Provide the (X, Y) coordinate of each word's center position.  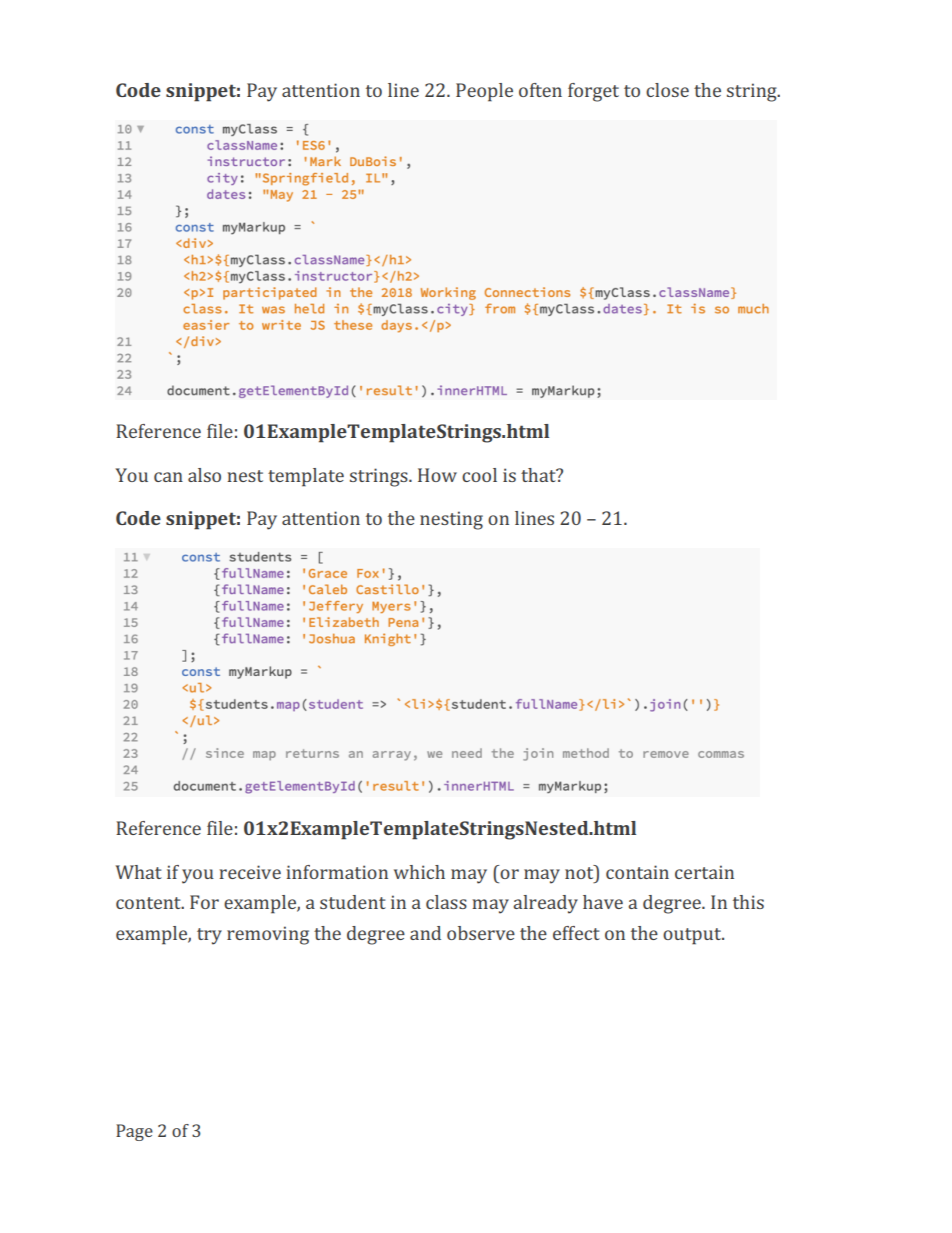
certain (704, 872)
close (667, 90)
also (204, 475)
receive (250, 872)
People (484, 92)
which (419, 872)
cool (479, 475)
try (209, 936)
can (168, 477)
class (446, 902)
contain (637, 872)
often (540, 90)
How (437, 475)
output (693, 936)
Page (134, 1132)
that (539, 475)
